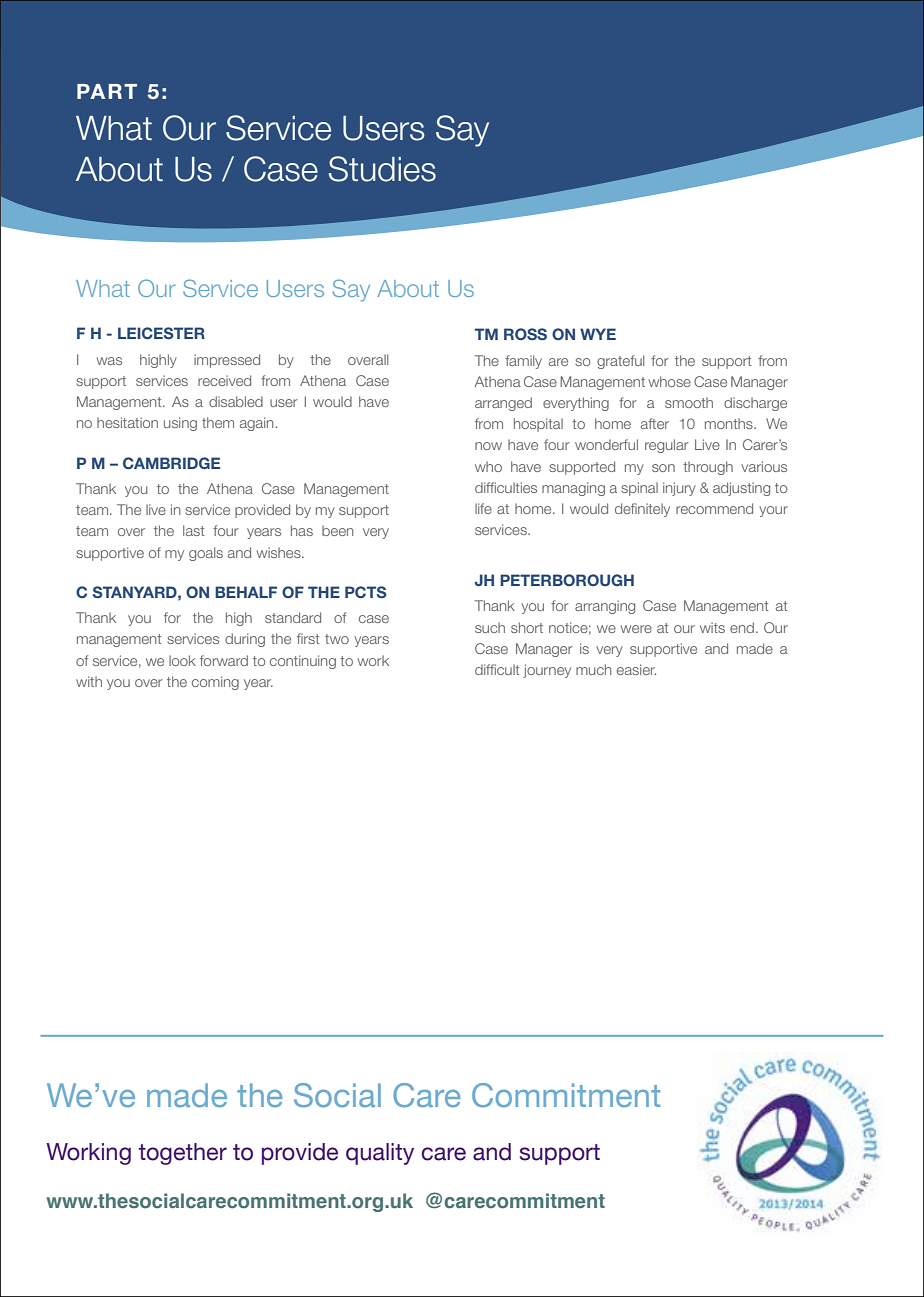 The height and width of the screenshot is (1297, 924). What do you see at coordinates (712, 627) in the screenshot?
I see `wits` at bounding box center [712, 627].
